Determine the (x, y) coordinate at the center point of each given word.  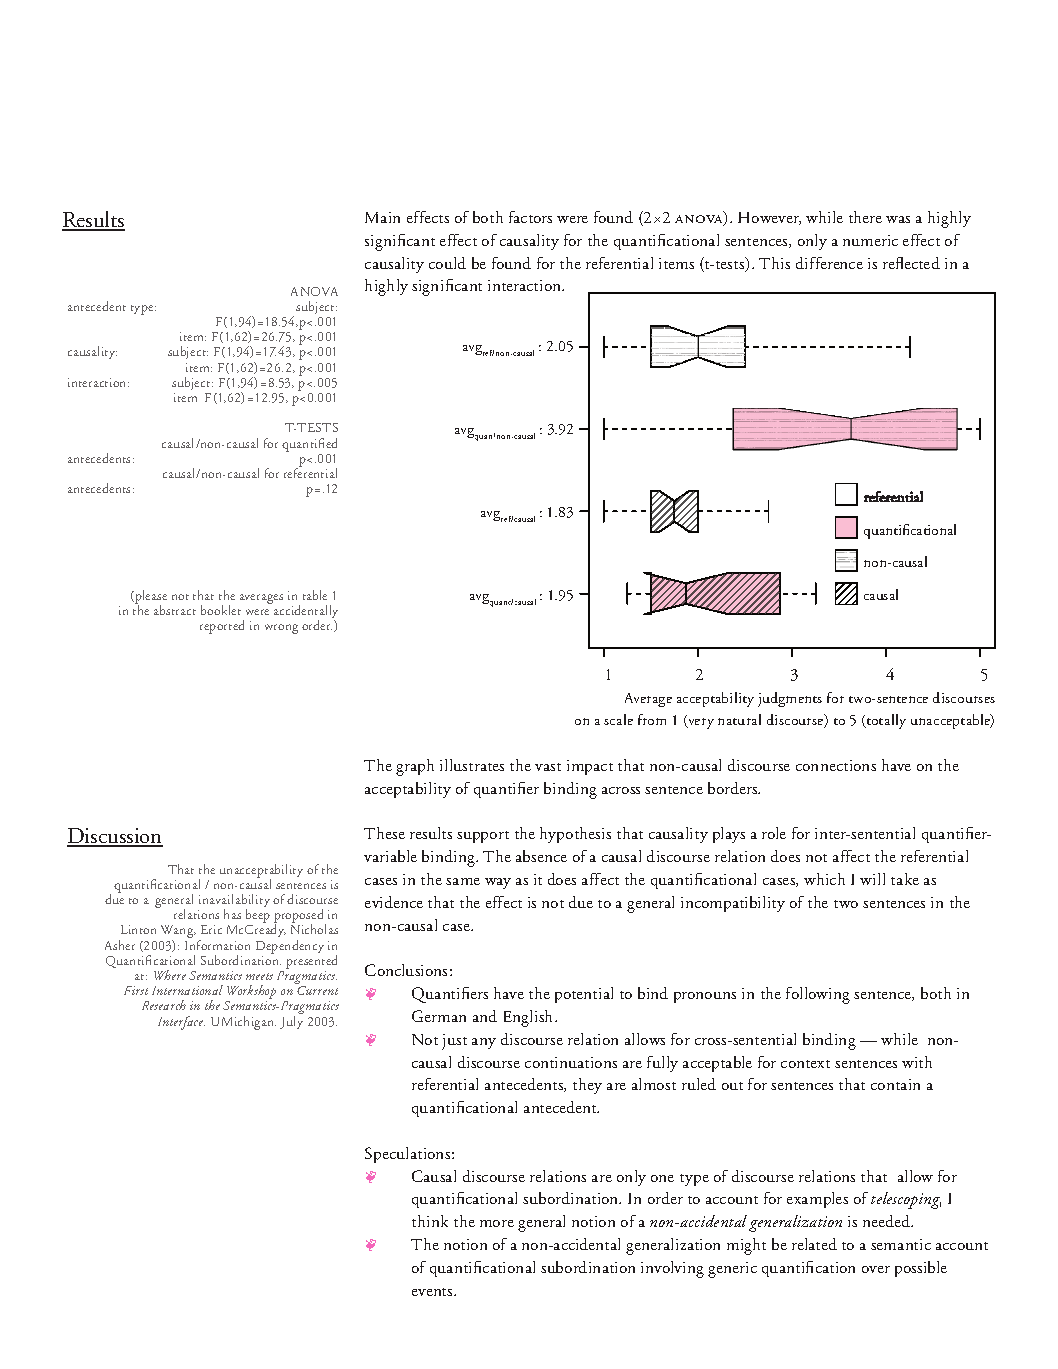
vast (548, 767)
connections (836, 765)
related (814, 1244)
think (430, 1221)
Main (382, 217)
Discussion (115, 837)
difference (829, 263)
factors (530, 217)
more (497, 1223)
